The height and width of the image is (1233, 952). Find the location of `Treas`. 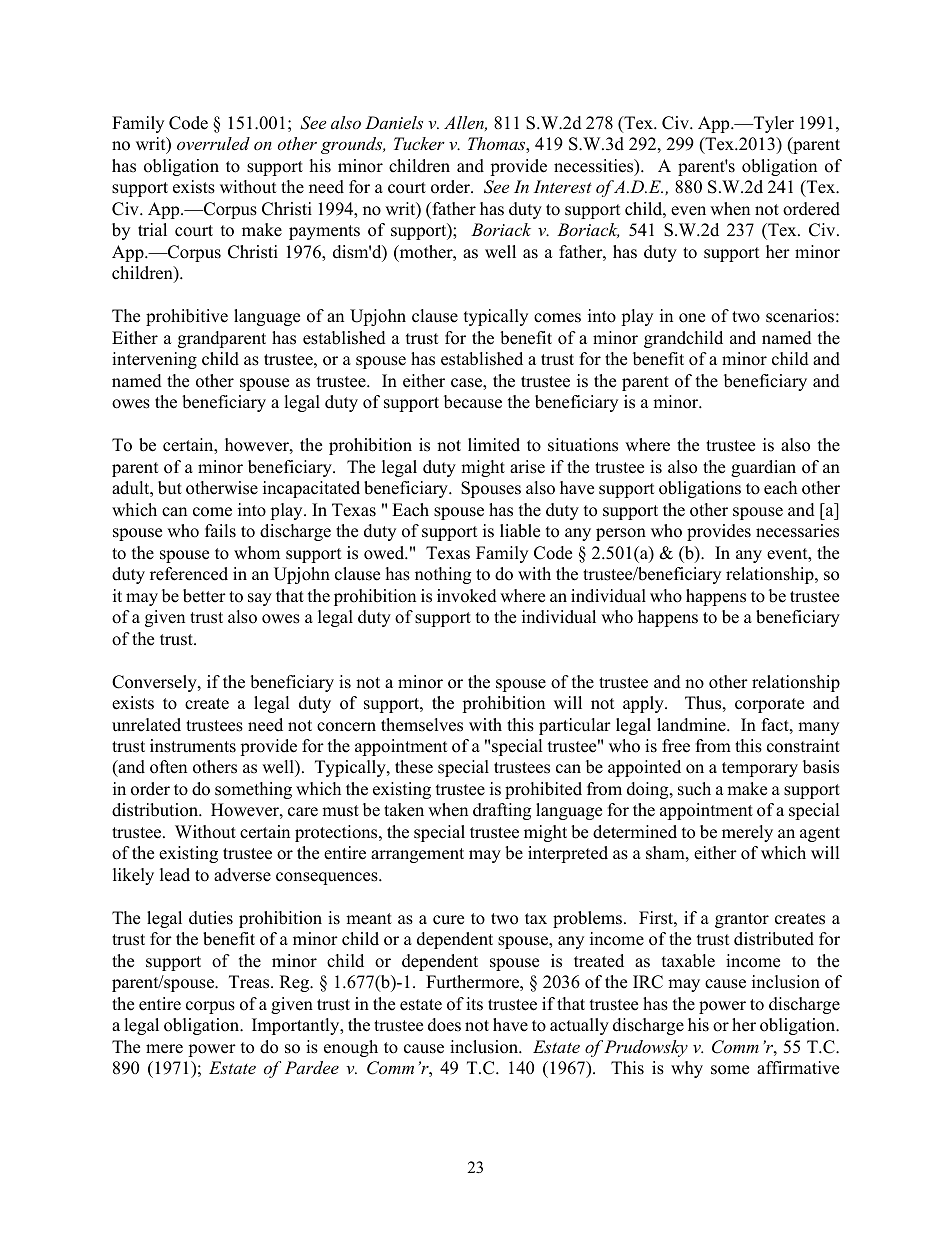

Treas is located at coordinates (250, 982).
